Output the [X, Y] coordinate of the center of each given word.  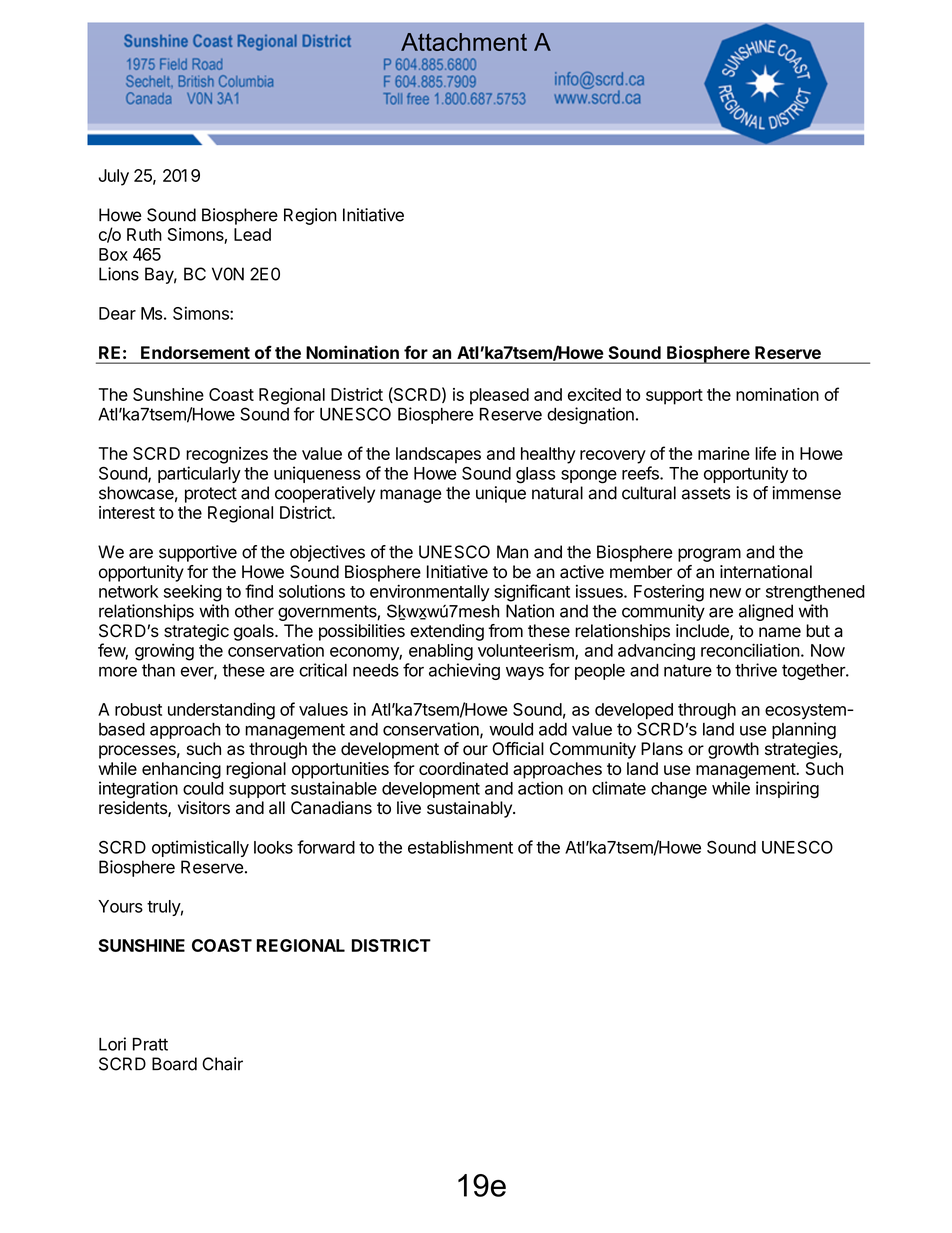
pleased [499, 396]
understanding [221, 711]
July [114, 177]
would [511, 729]
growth [733, 750]
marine [724, 453]
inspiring [787, 790]
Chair [222, 1064]
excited [594, 394]
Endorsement [195, 352]
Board [174, 1064]
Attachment [464, 42]
